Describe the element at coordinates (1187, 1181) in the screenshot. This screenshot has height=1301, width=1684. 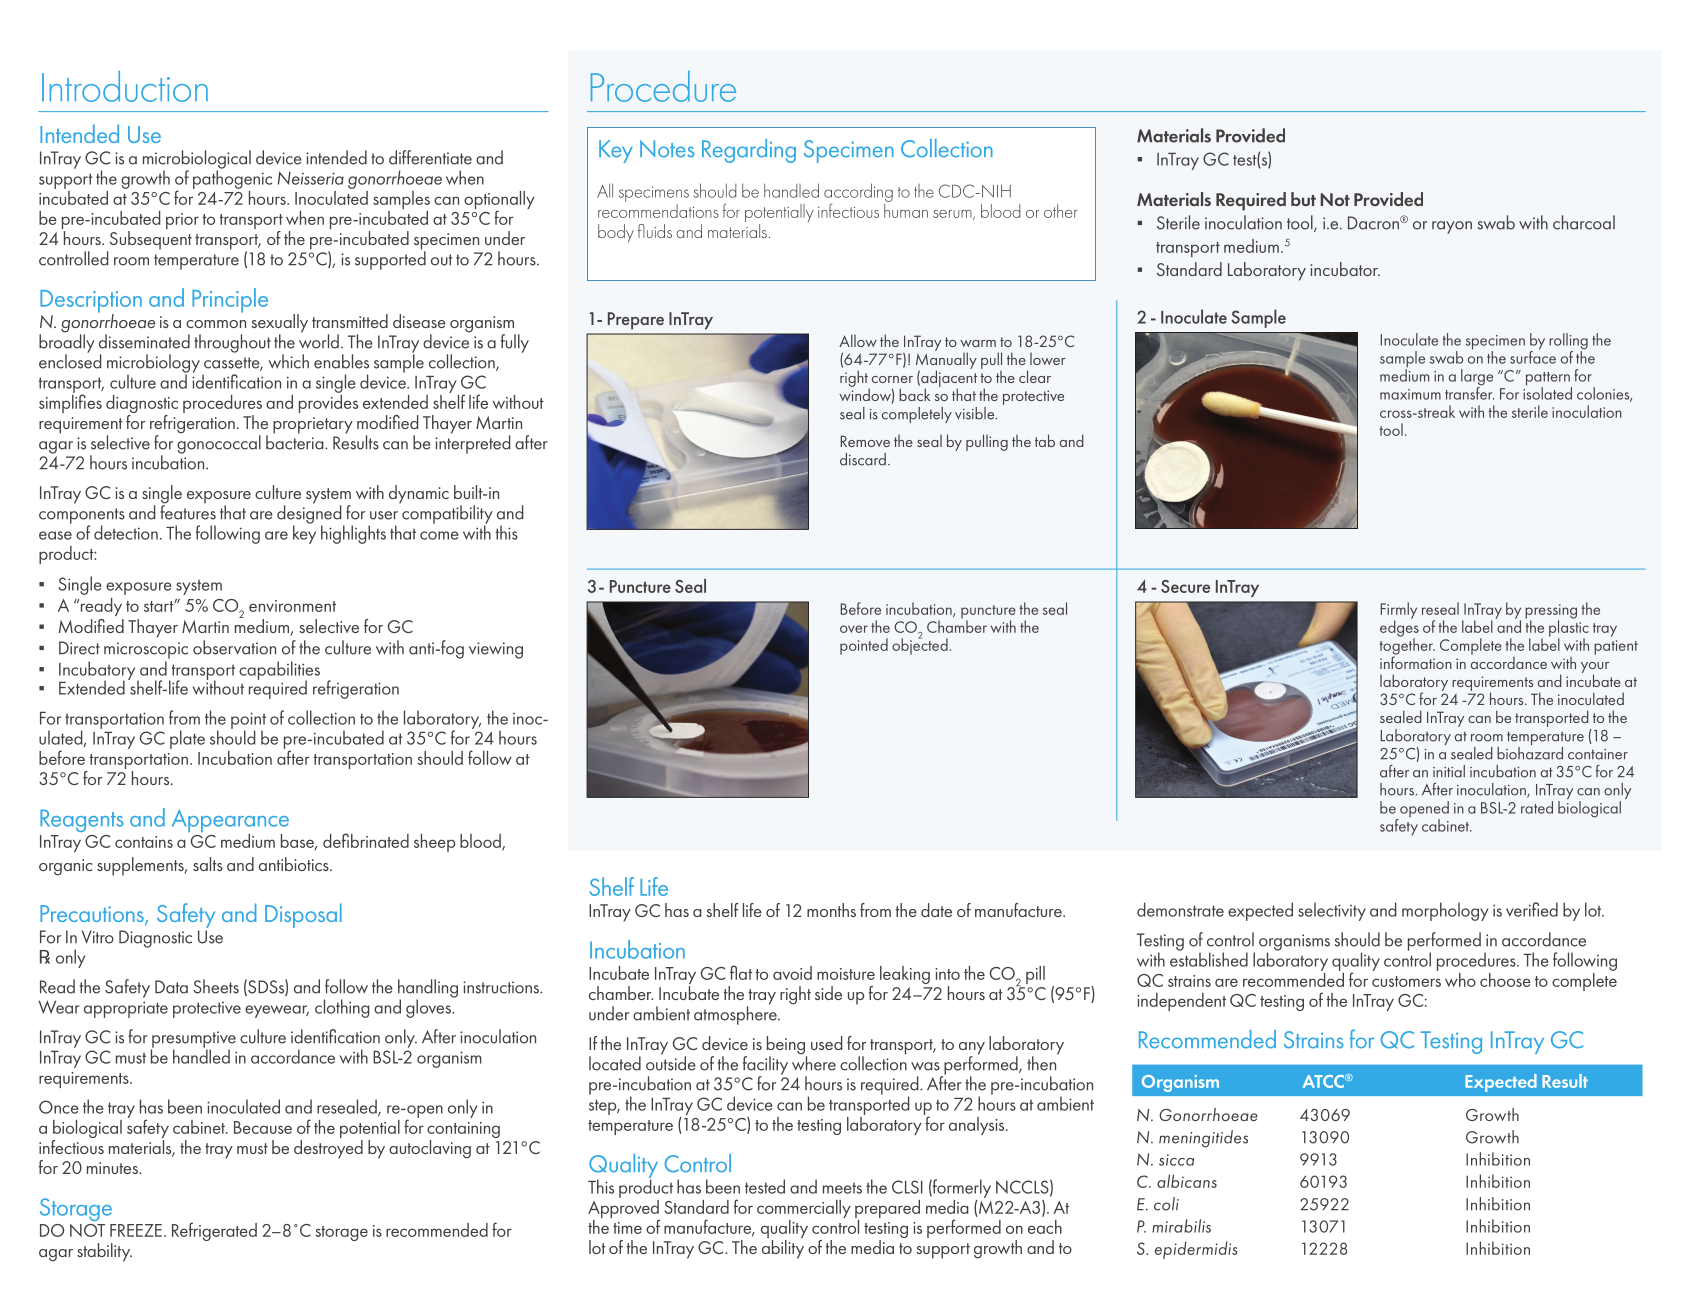
I see `albicans` at that location.
